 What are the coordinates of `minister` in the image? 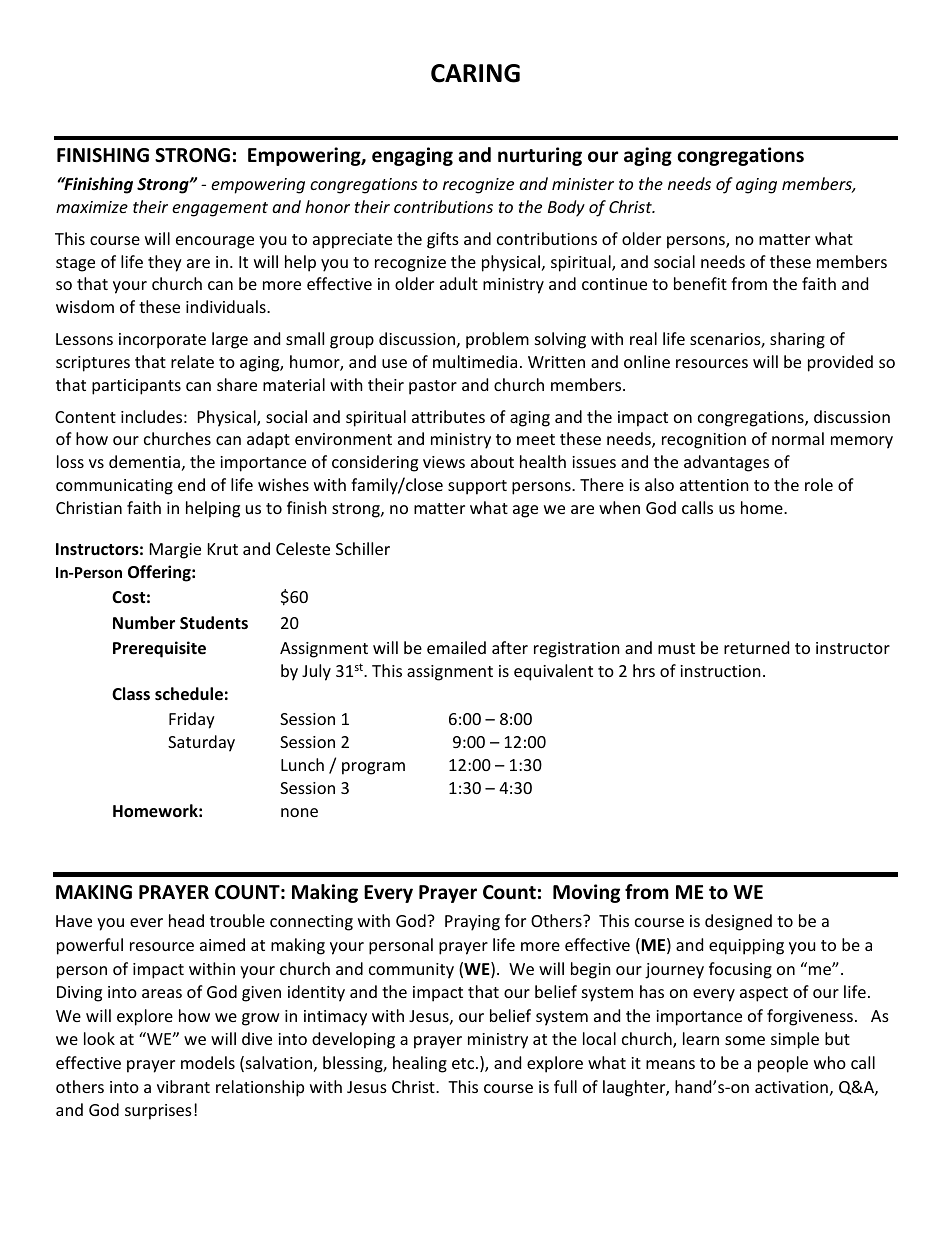 It's located at (583, 184).
